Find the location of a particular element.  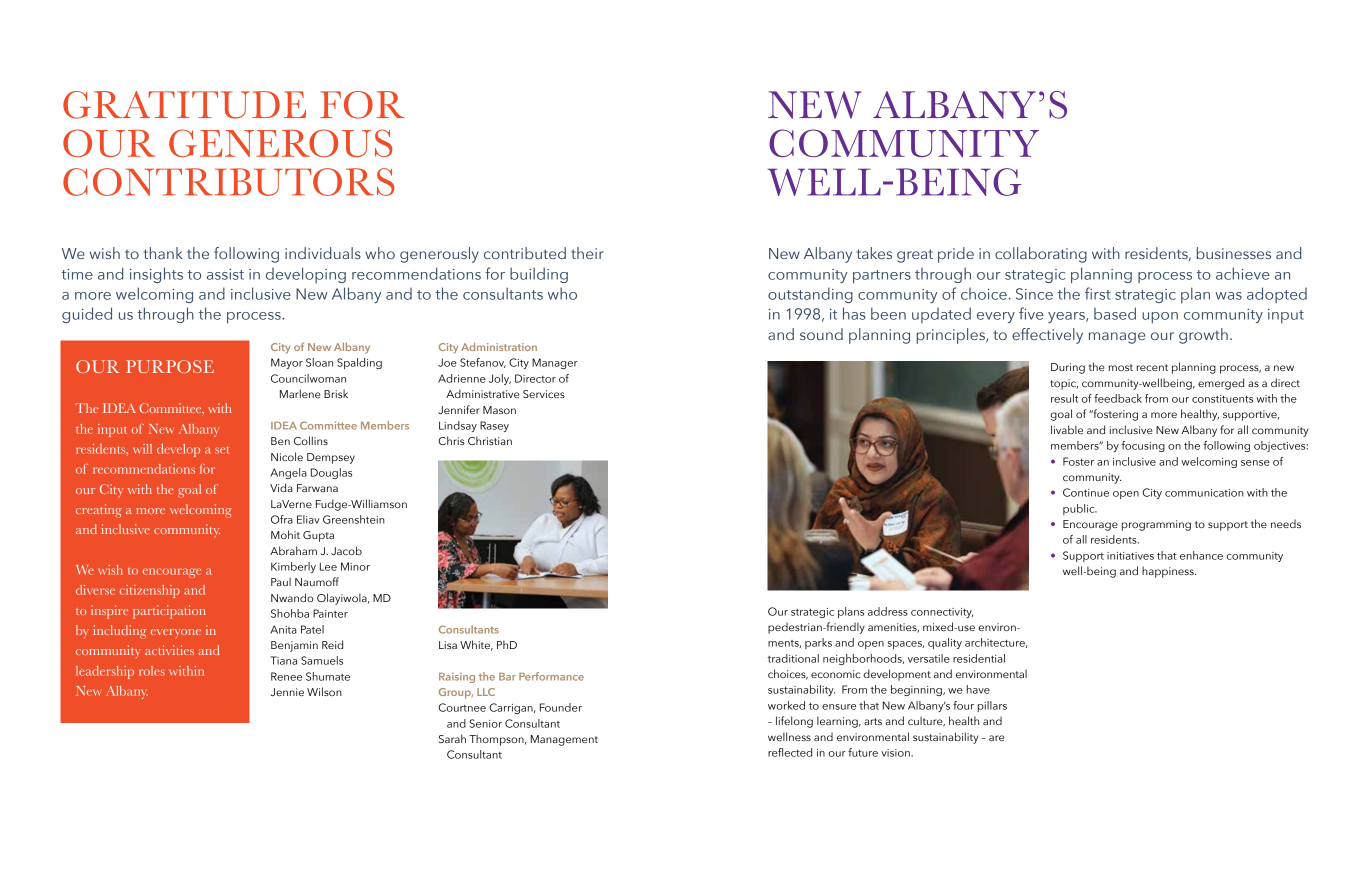

focusing is located at coordinates (1143, 446).
